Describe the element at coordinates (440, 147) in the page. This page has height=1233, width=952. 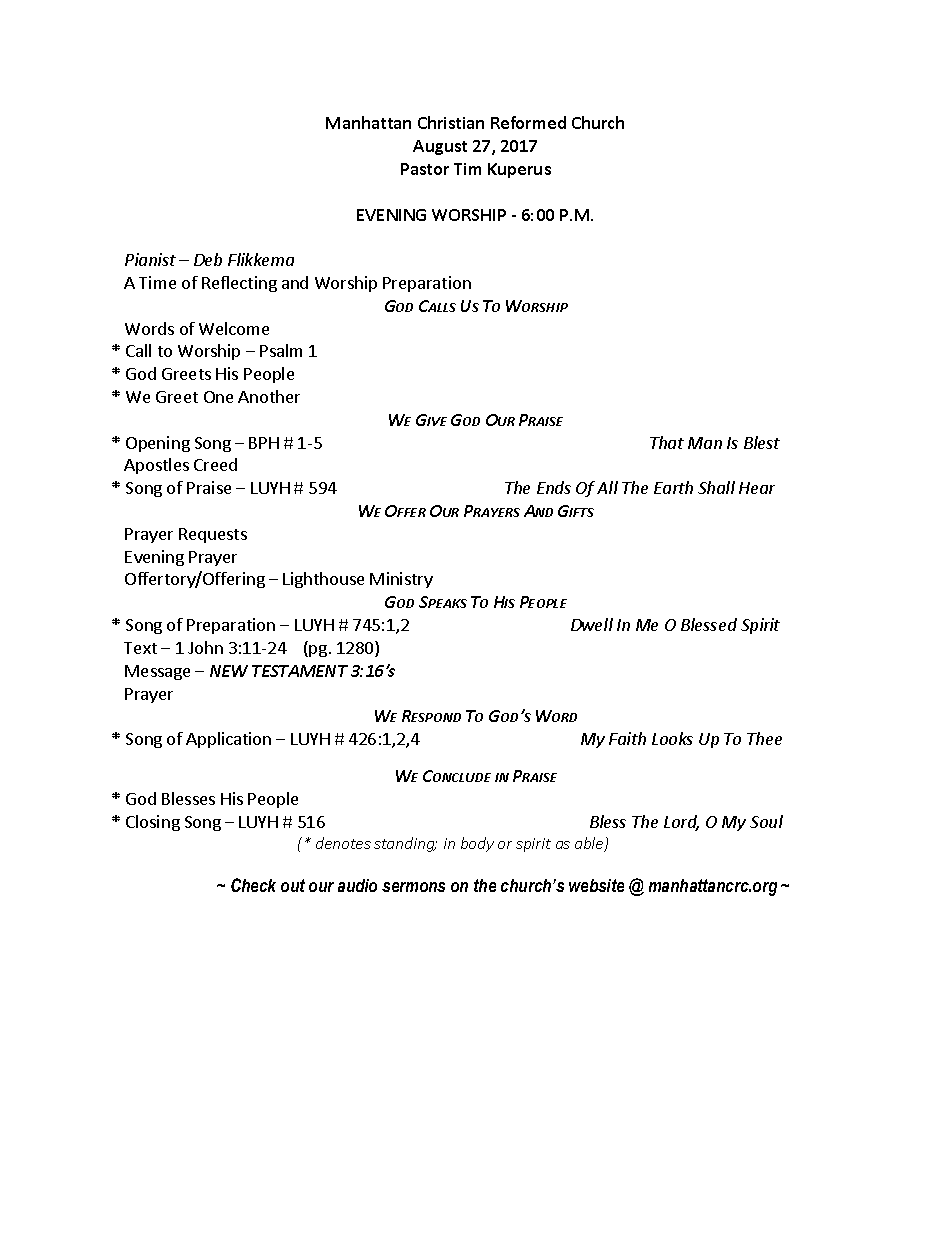
I see `August` at that location.
